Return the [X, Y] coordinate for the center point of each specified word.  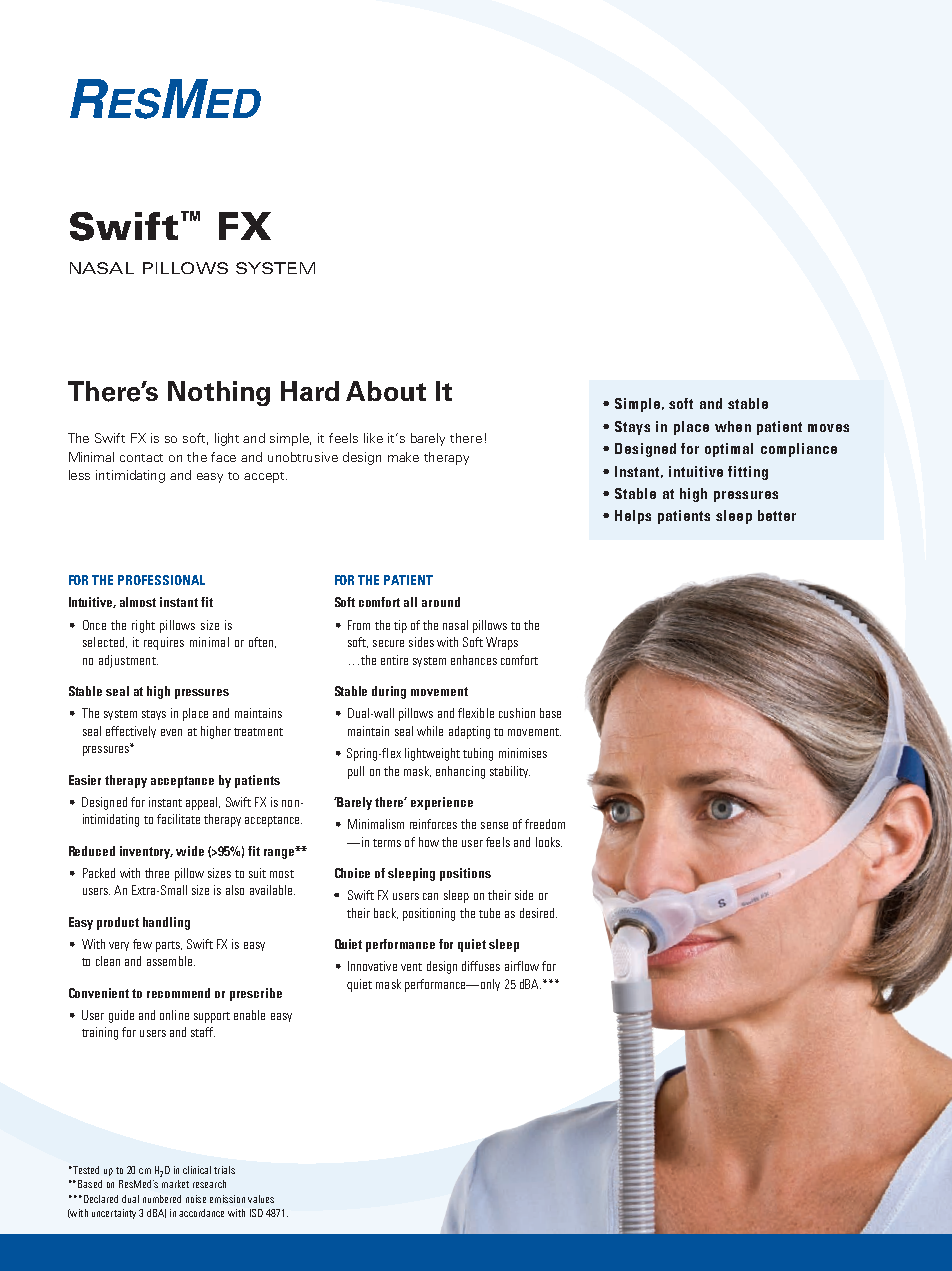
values [261, 1199]
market [175, 1184]
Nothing [219, 393]
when [733, 426]
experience [442, 803]
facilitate [178, 819]
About [386, 391]
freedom [545, 824]
